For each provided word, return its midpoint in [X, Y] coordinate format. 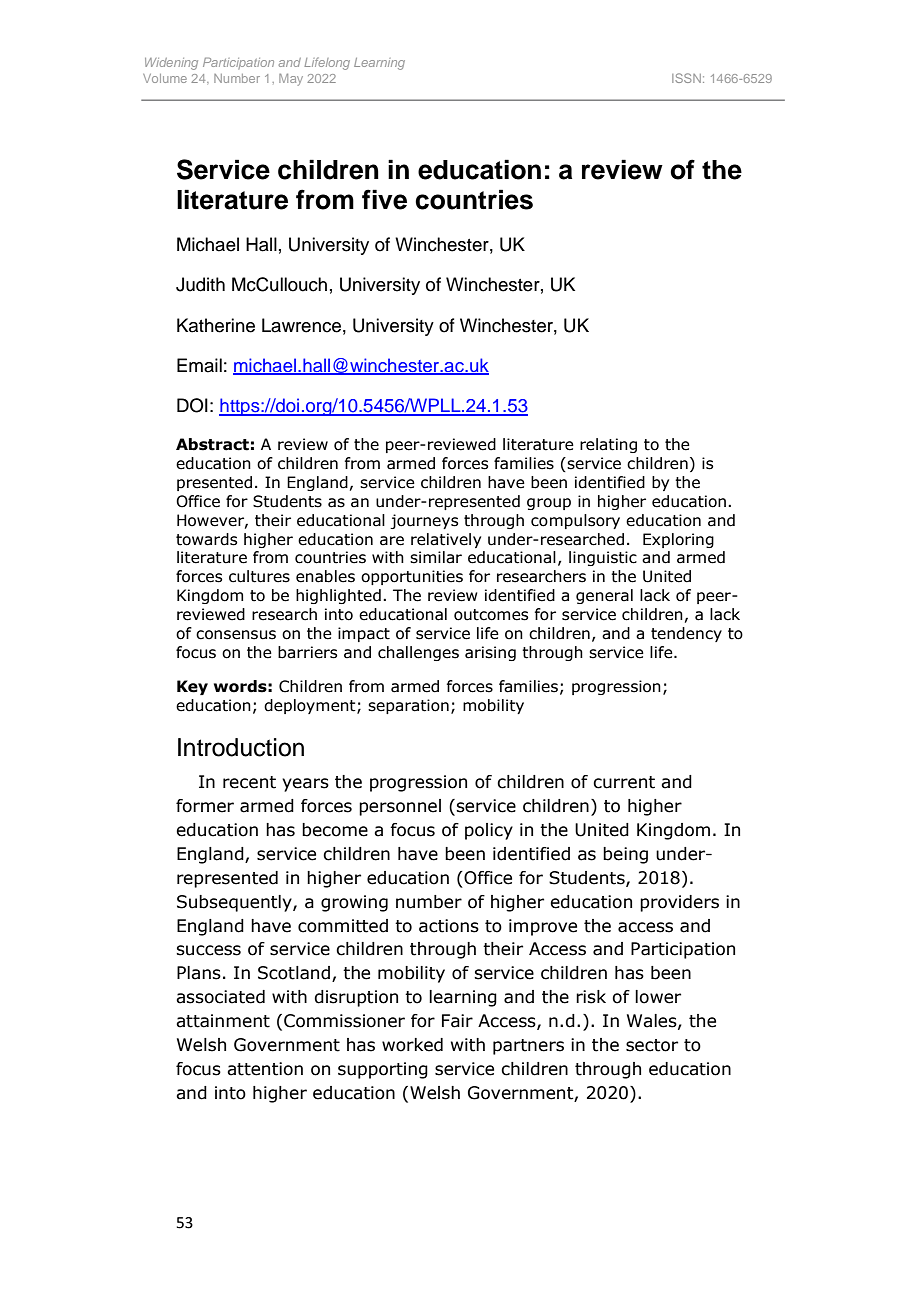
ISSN [686, 78]
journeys [424, 521]
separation [408, 706]
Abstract [212, 444]
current [624, 782]
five [384, 199]
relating [608, 445]
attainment [223, 1021]
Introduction [241, 747]
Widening [171, 64]
